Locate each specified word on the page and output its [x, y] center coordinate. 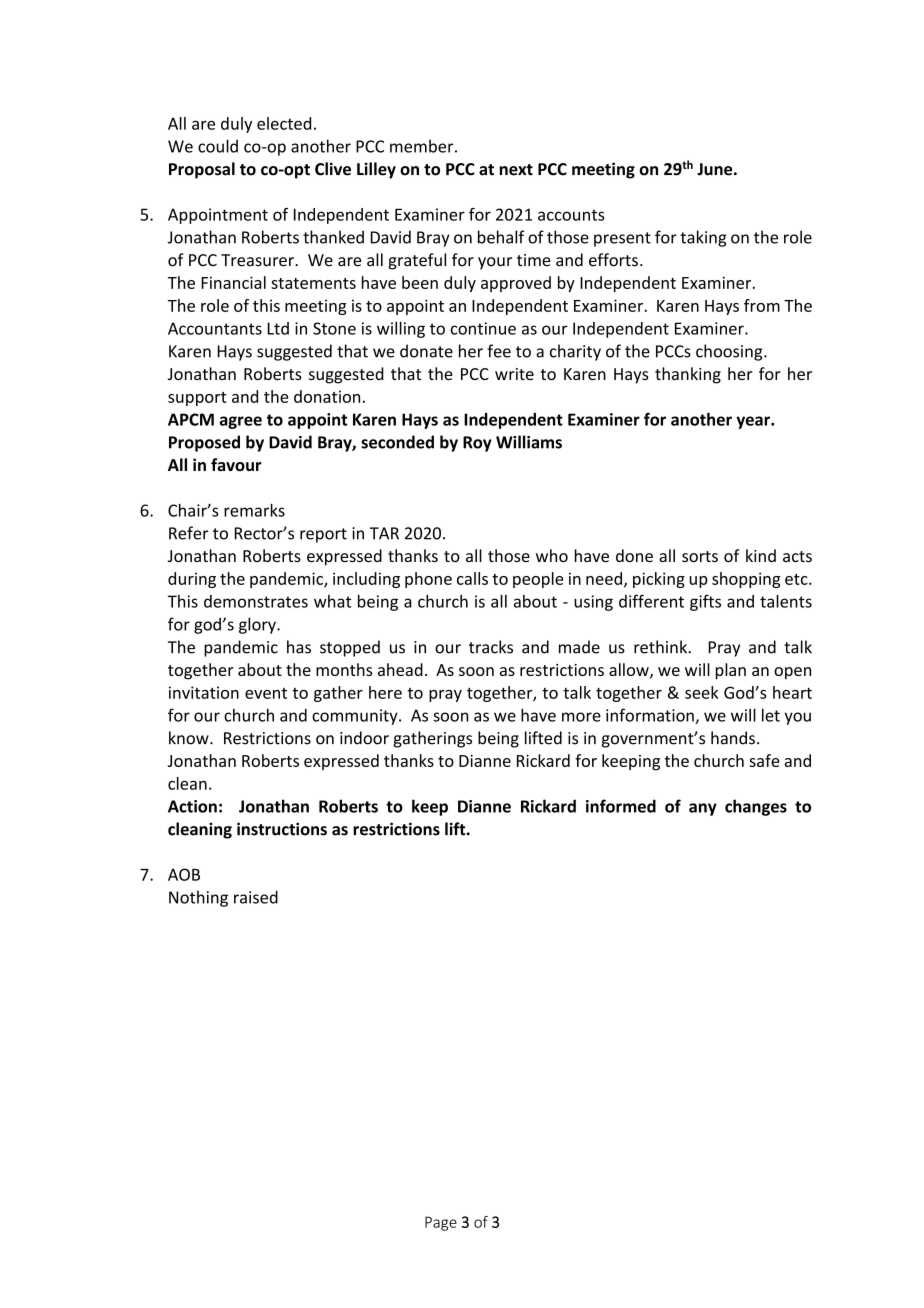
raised [256, 897]
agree [241, 422]
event [266, 693]
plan [731, 671]
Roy [477, 444]
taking [703, 238]
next [516, 170]
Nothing [198, 898]
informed [621, 806]
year [754, 422]
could [218, 146]
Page [441, 1223]
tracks [491, 647]
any [703, 809]
